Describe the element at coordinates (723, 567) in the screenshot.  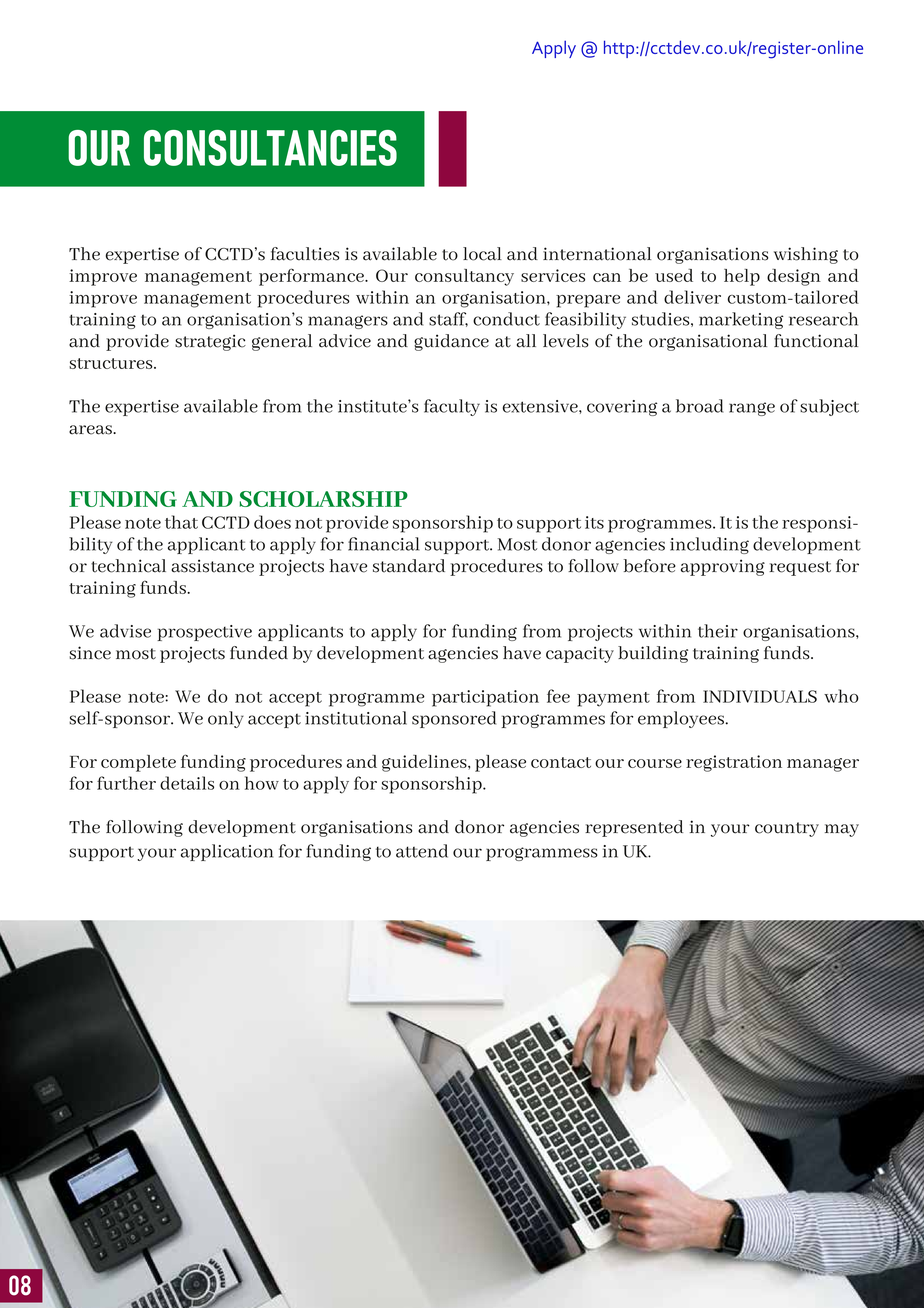
I see `approving` at that location.
